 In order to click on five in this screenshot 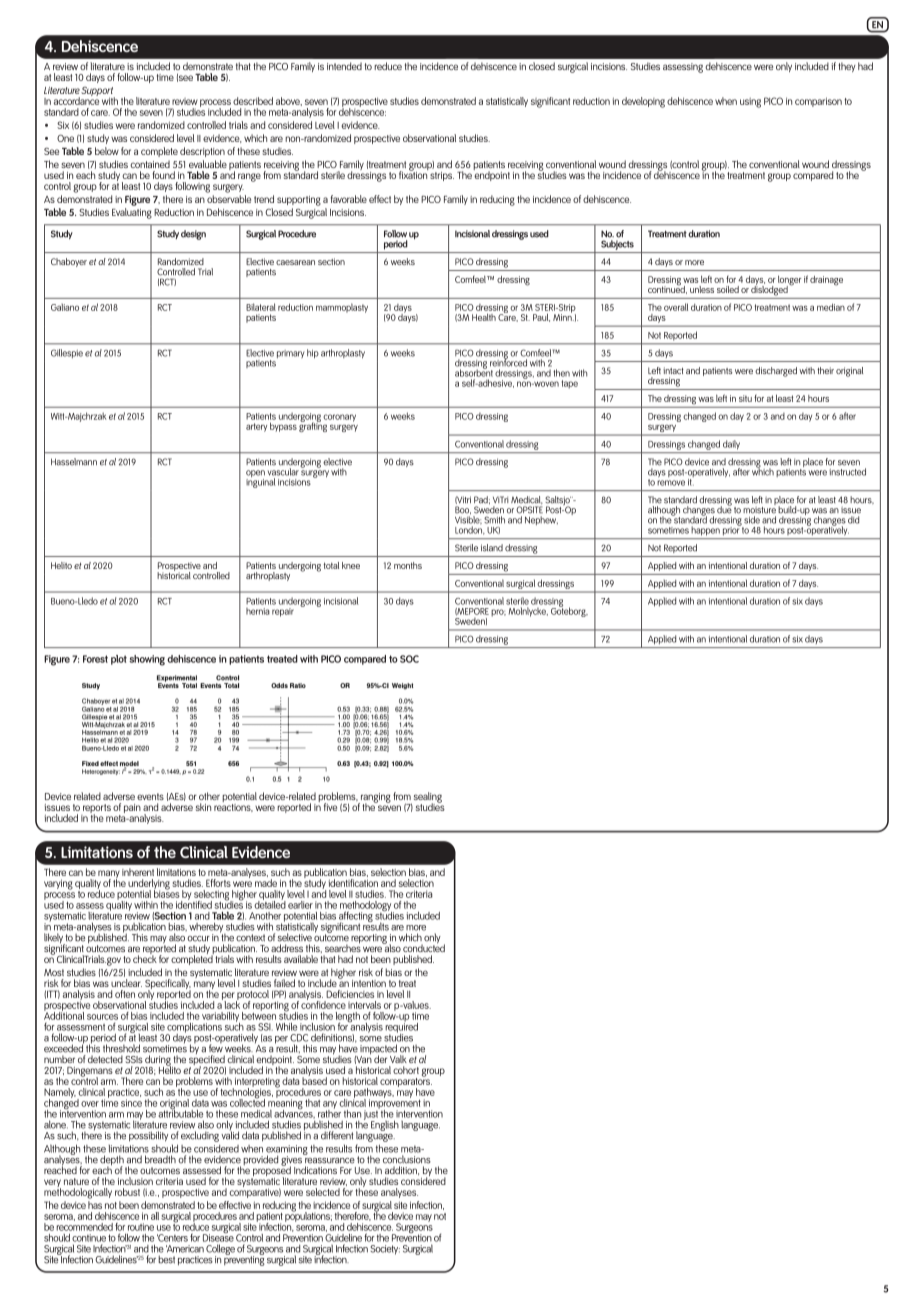, I will do `click(330, 807)`.
